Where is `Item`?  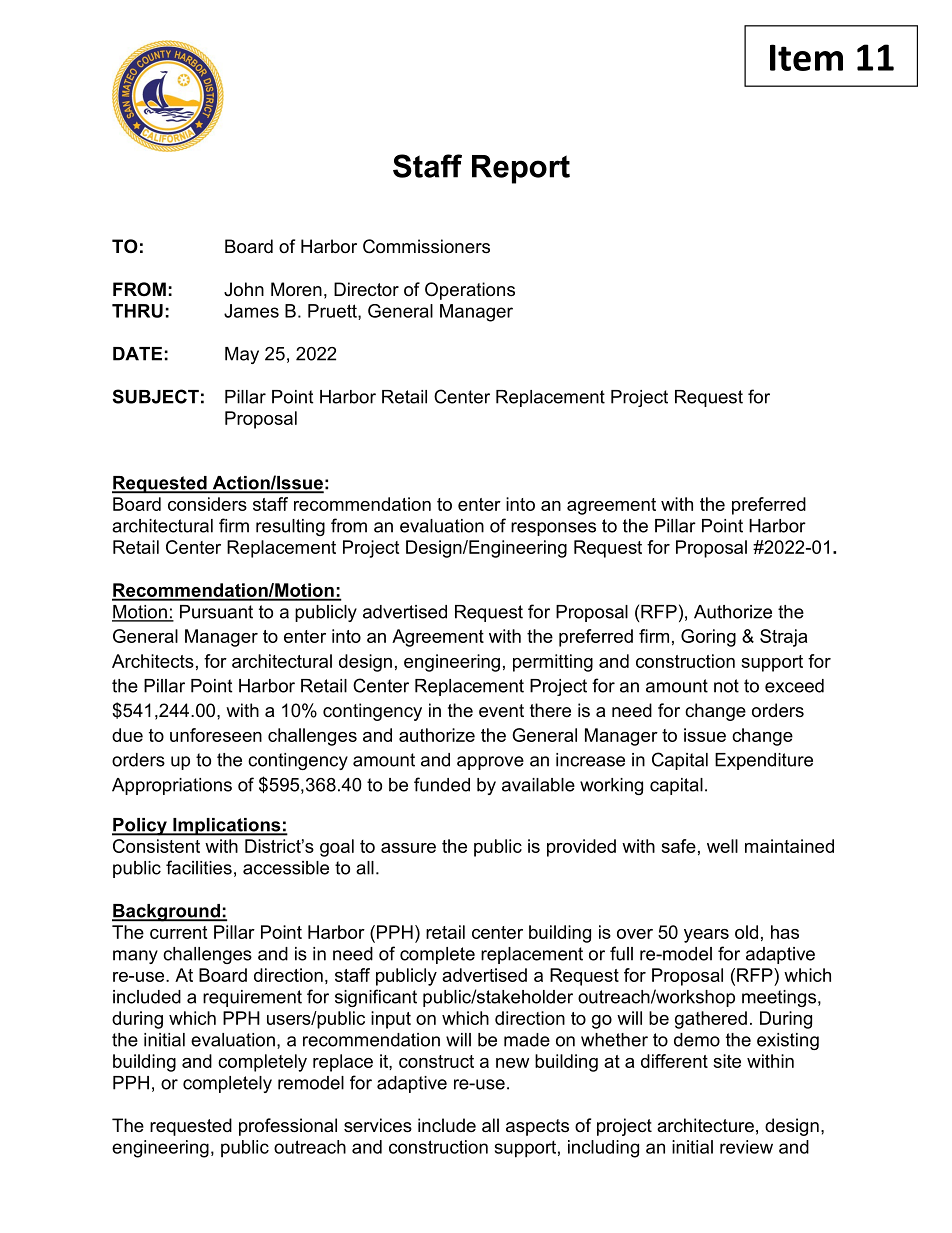 Item is located at coordinates (806, 57).
